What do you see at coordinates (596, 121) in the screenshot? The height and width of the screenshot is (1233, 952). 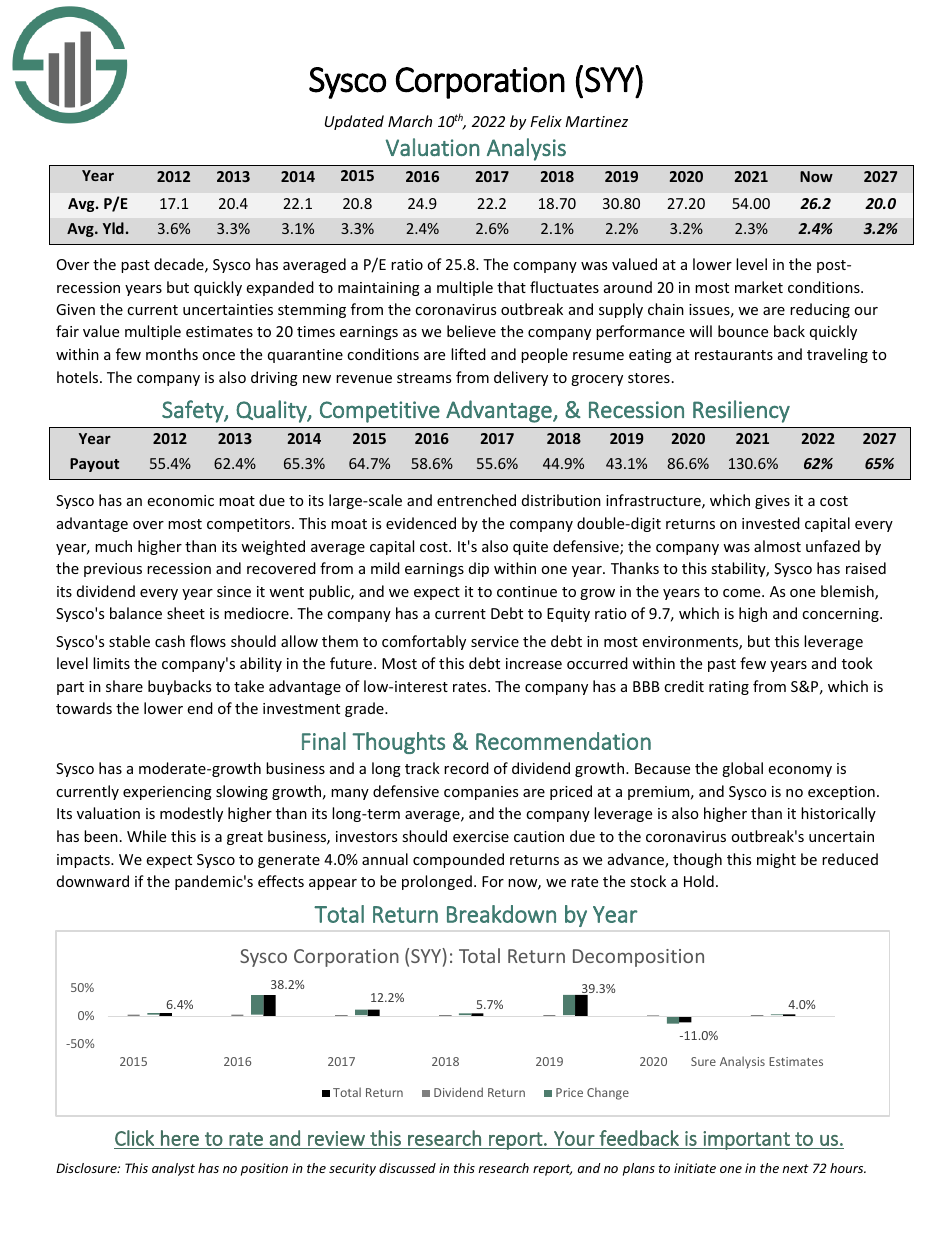 I see `Martinez` at bounding box center [596, 121].
